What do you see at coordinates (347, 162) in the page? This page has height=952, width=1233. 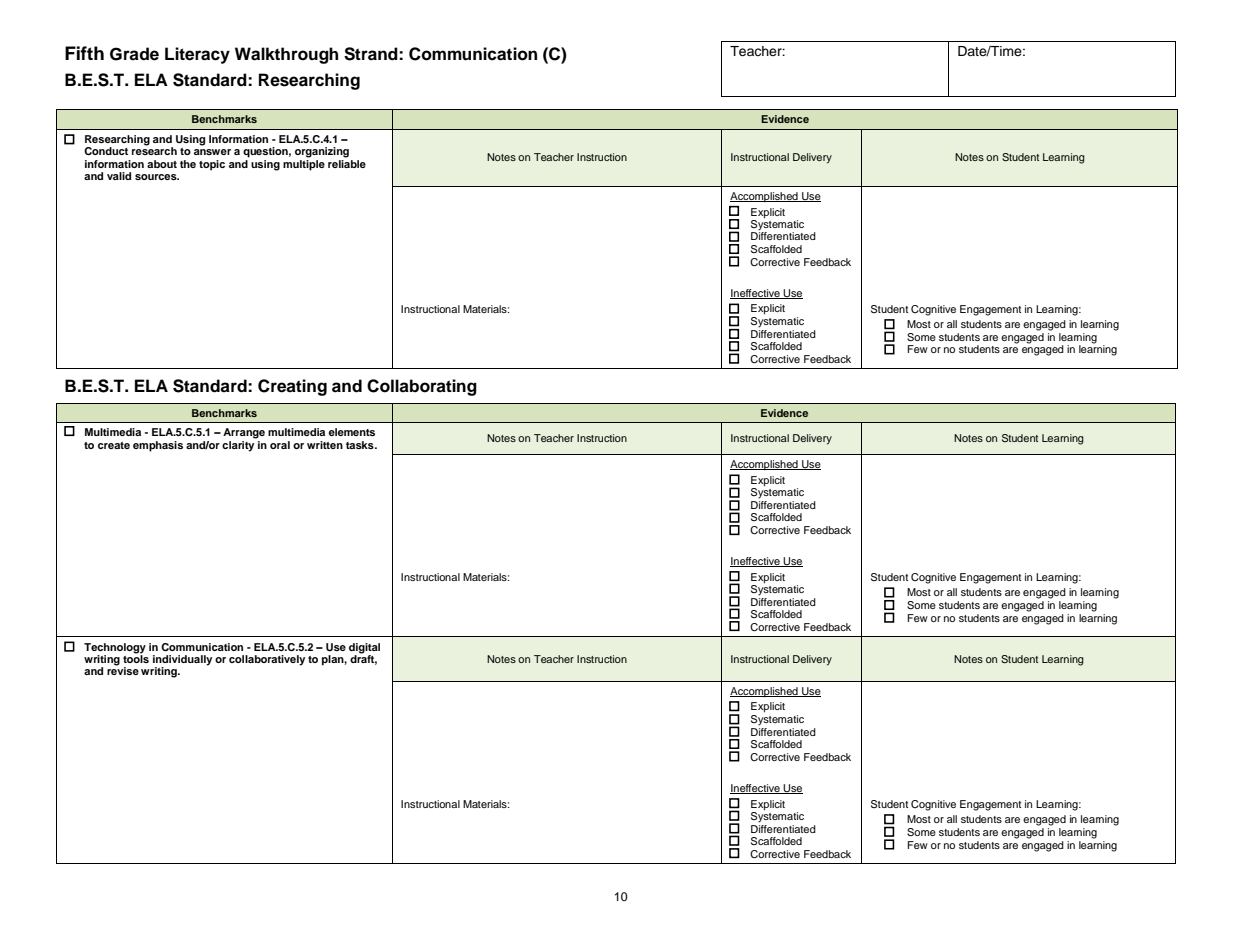 I see `reliable` at bounding box center [347, 162].
